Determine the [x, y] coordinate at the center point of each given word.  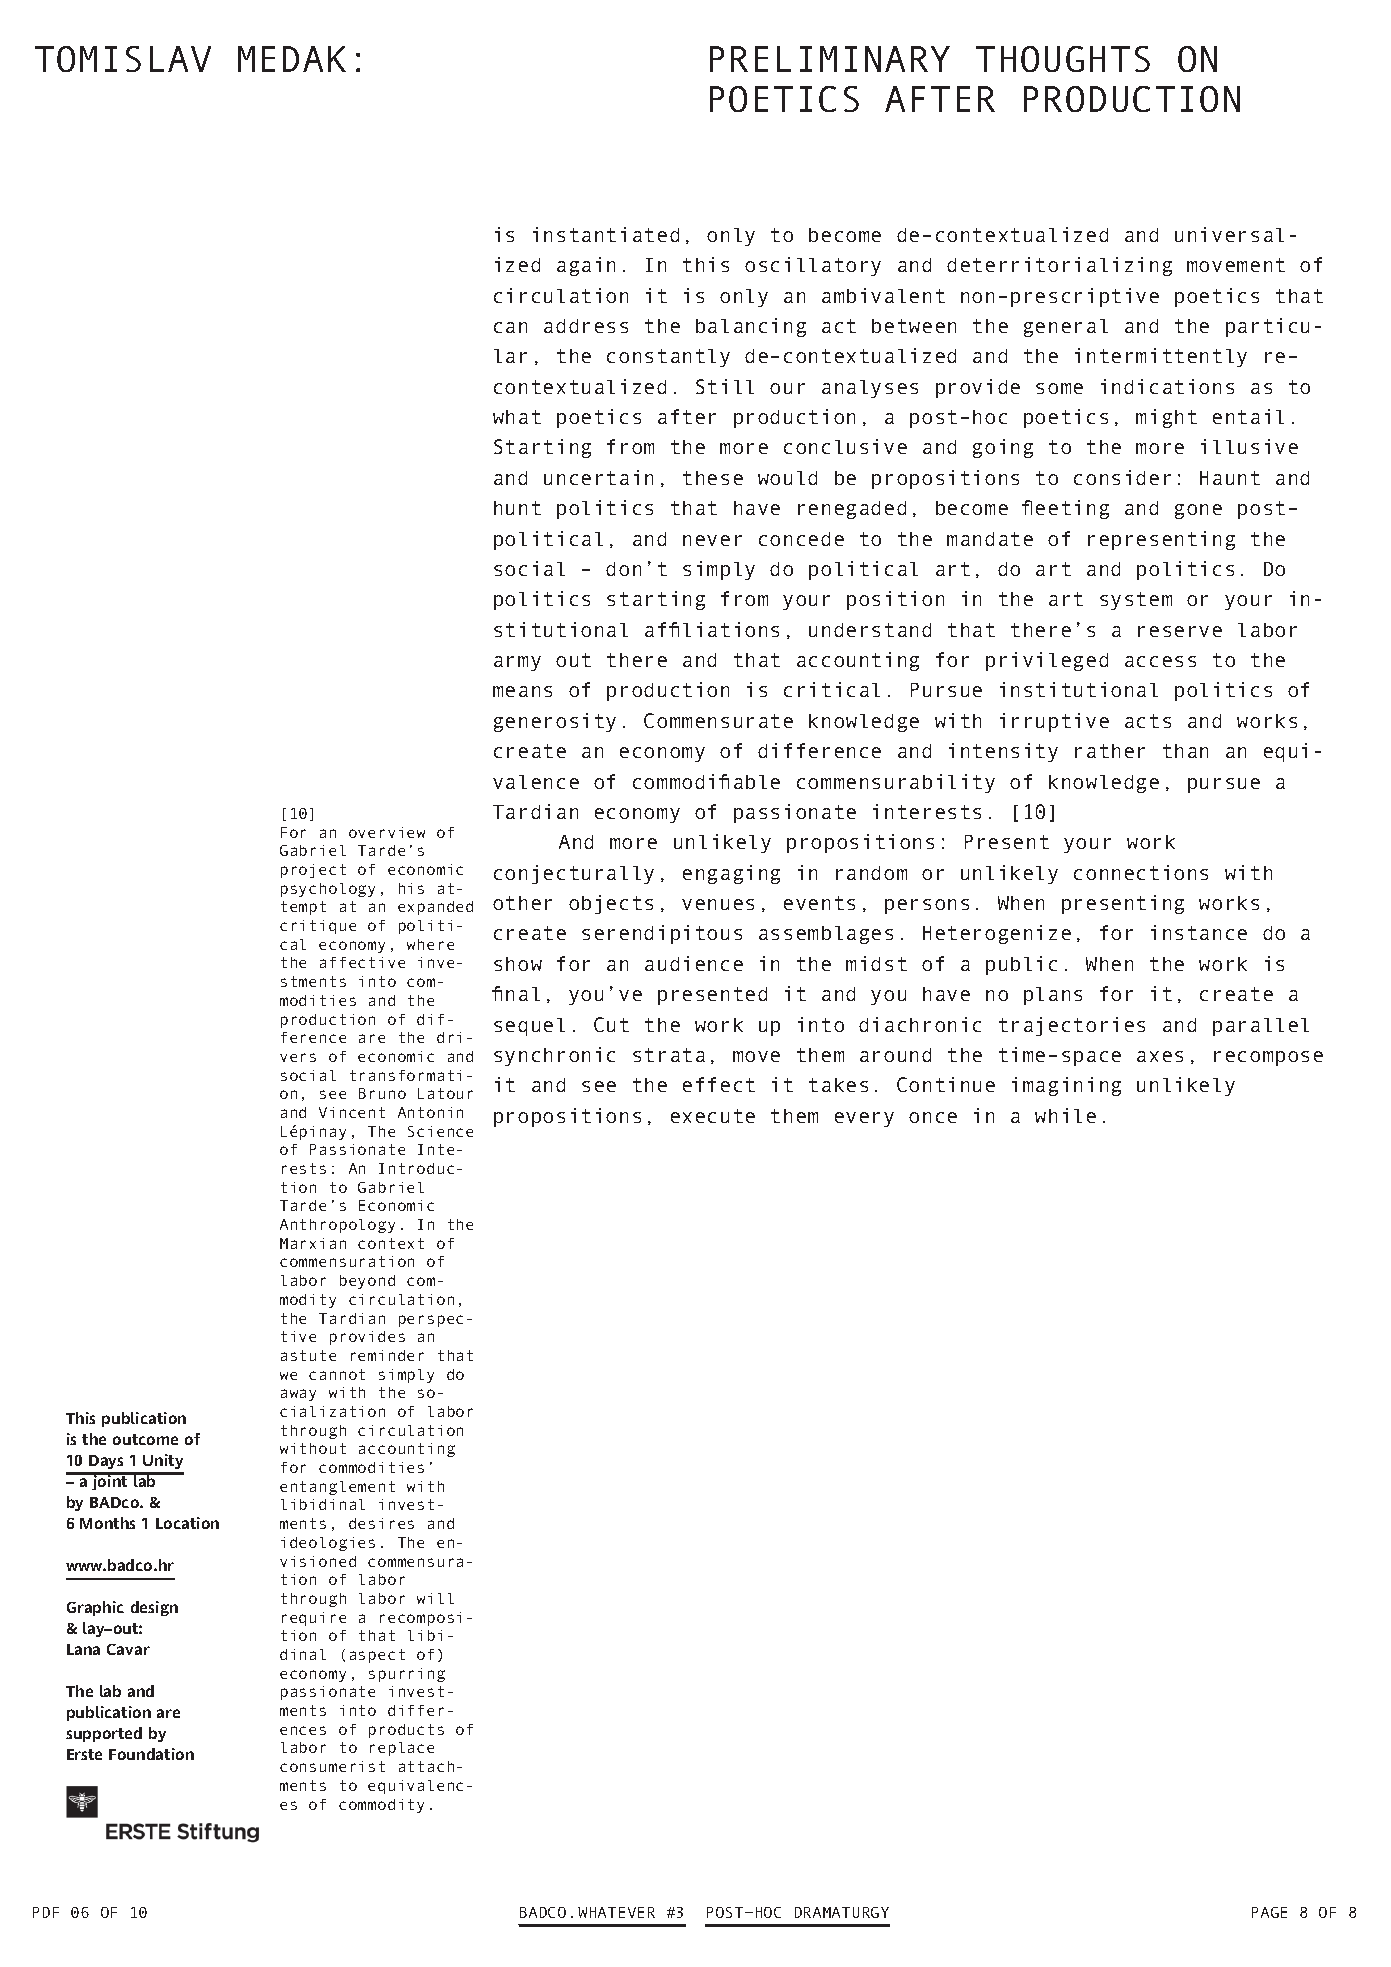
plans [1053, 996]
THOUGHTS [1063, 59]
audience [694, 963]
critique [318, 927]
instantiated [606, 234]
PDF [46, 1912]
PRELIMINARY [830, 59]
